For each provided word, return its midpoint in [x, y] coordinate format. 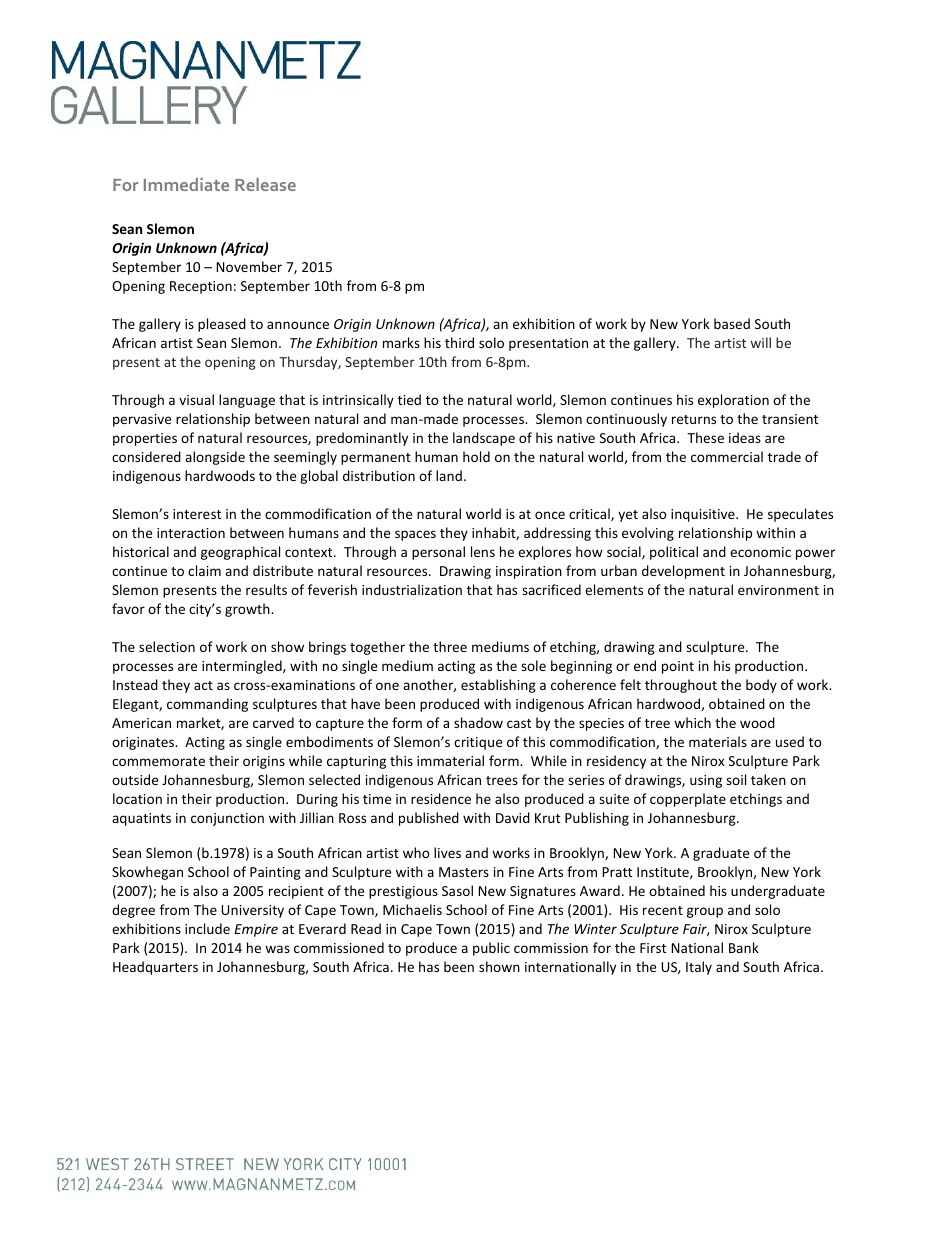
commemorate [158, 761]
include [207, 928]
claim [204, 570]
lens [483, 551]
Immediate [186, 184]
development [683, 572]
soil [736, 779]
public [491, 949]
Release [265, 184]
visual [196, 399]
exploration [733, 401]
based [732, 323]
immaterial [450, 760]
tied [409, 399]
